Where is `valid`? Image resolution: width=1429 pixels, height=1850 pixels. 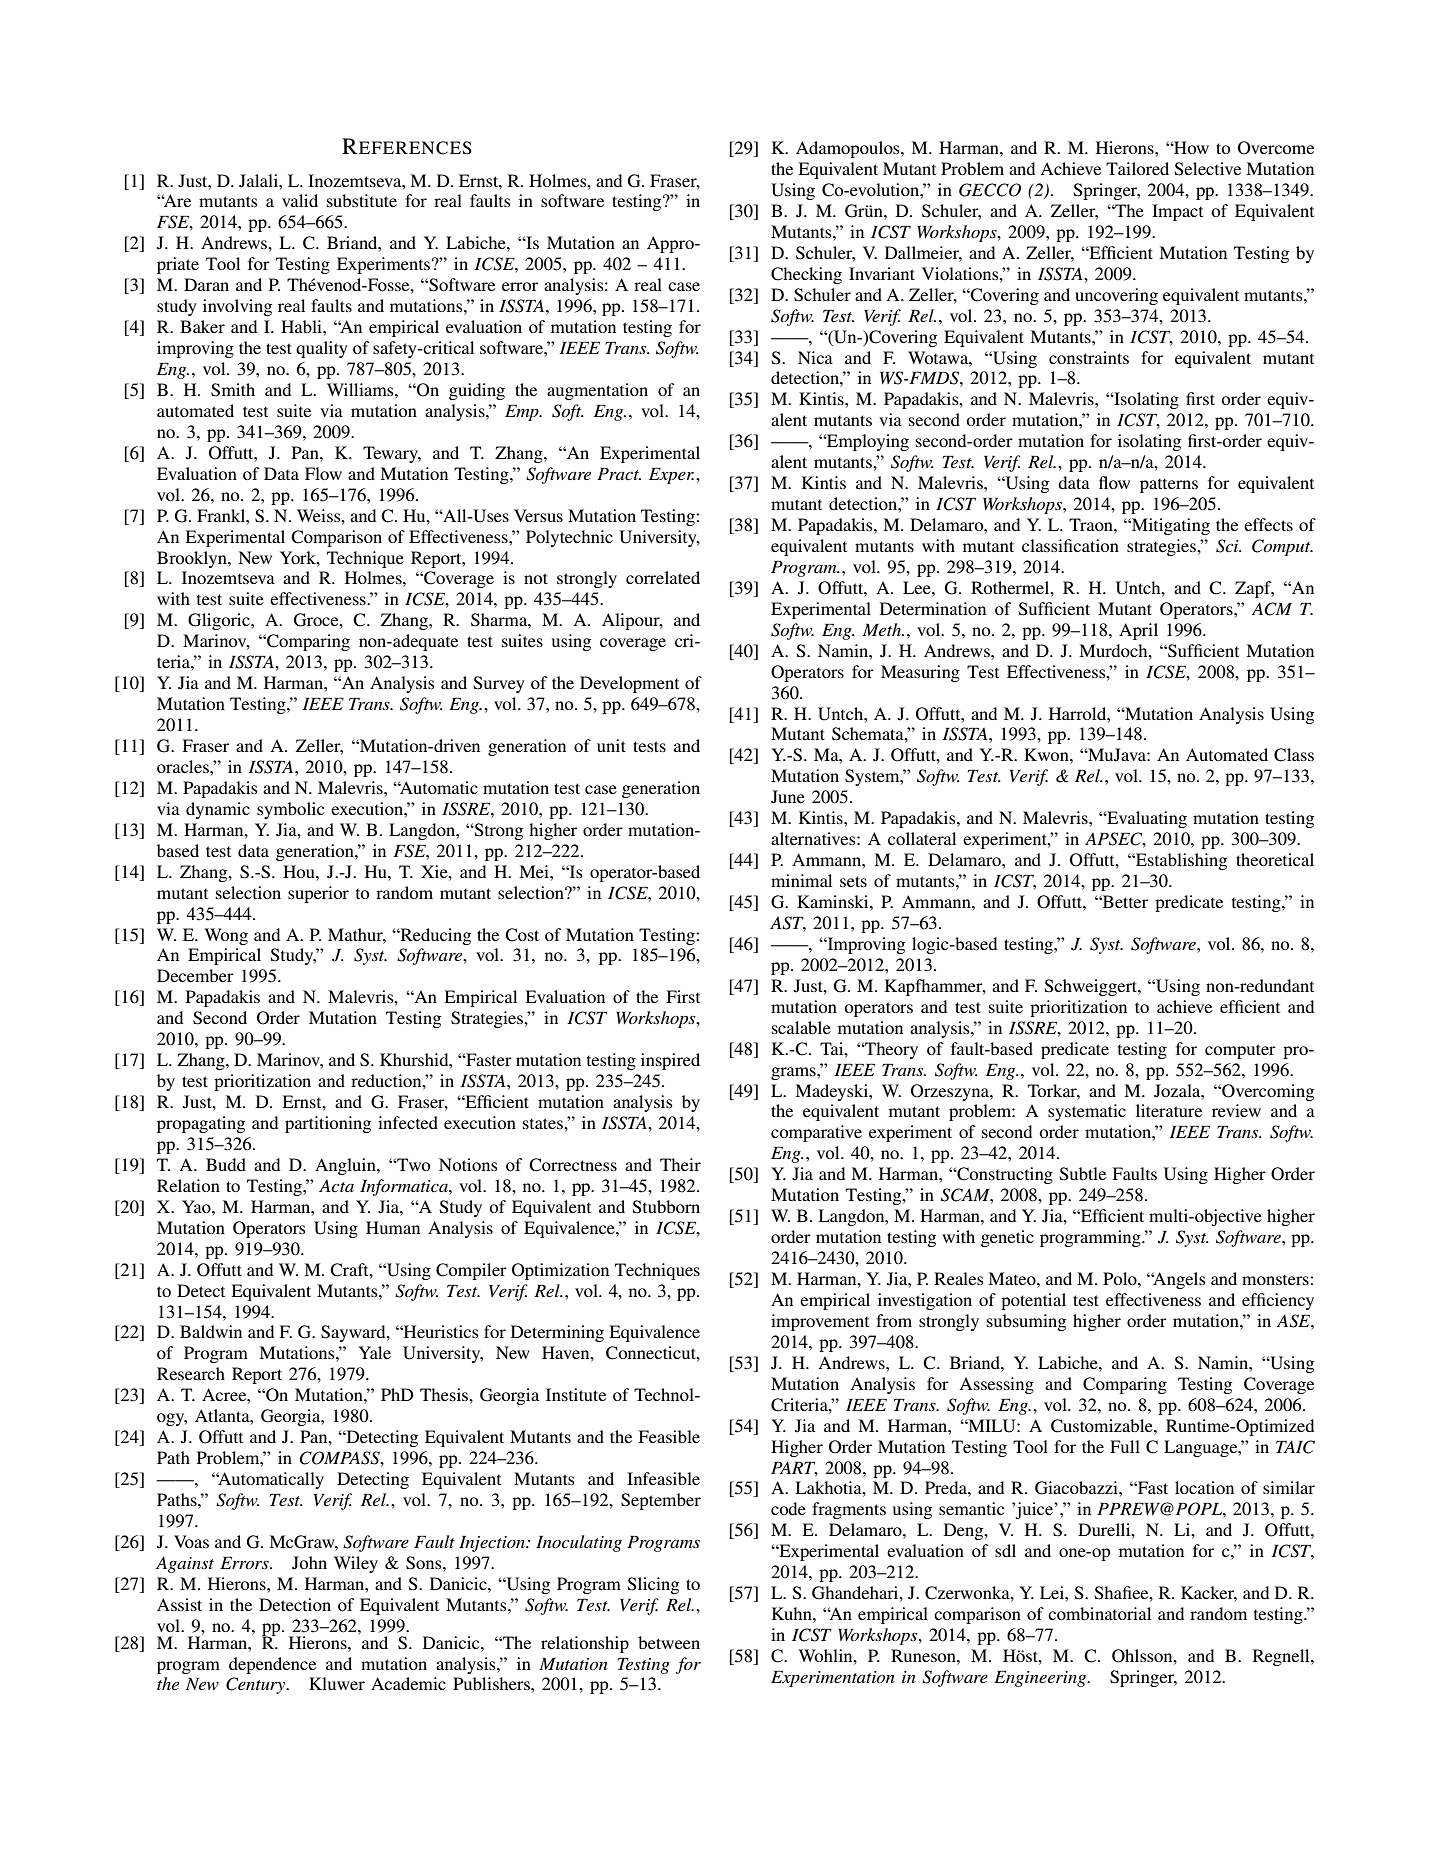 valid is located at coordinates (300, 200).
